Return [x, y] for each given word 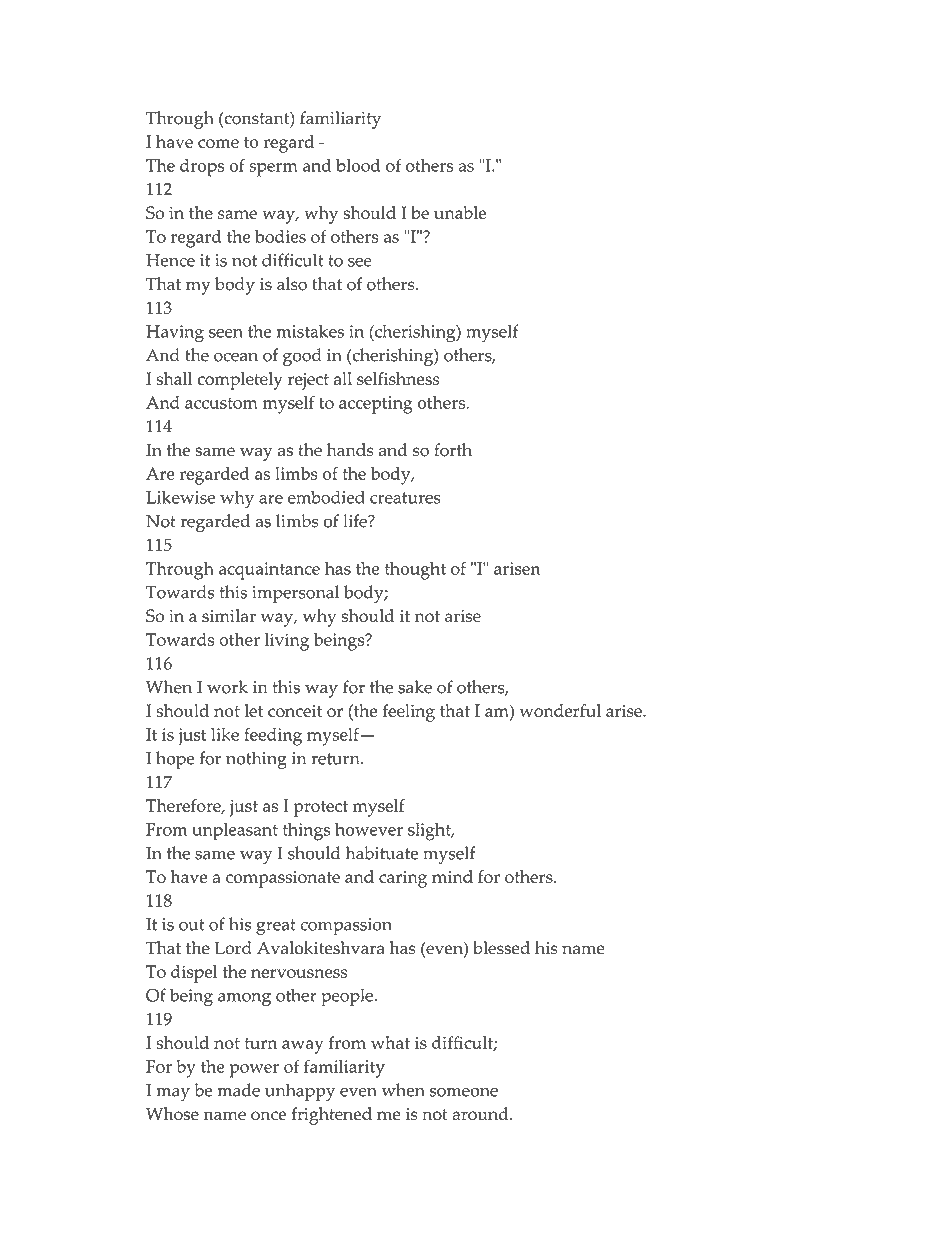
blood [358, 165]
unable [460, 212]
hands [350, 450]
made [238, 1090]
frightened [331, 1116]
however [369, 829]
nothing [256, 760]
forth [453, 450]
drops [202, 168]
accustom [221, 403]
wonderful [560, 710]
